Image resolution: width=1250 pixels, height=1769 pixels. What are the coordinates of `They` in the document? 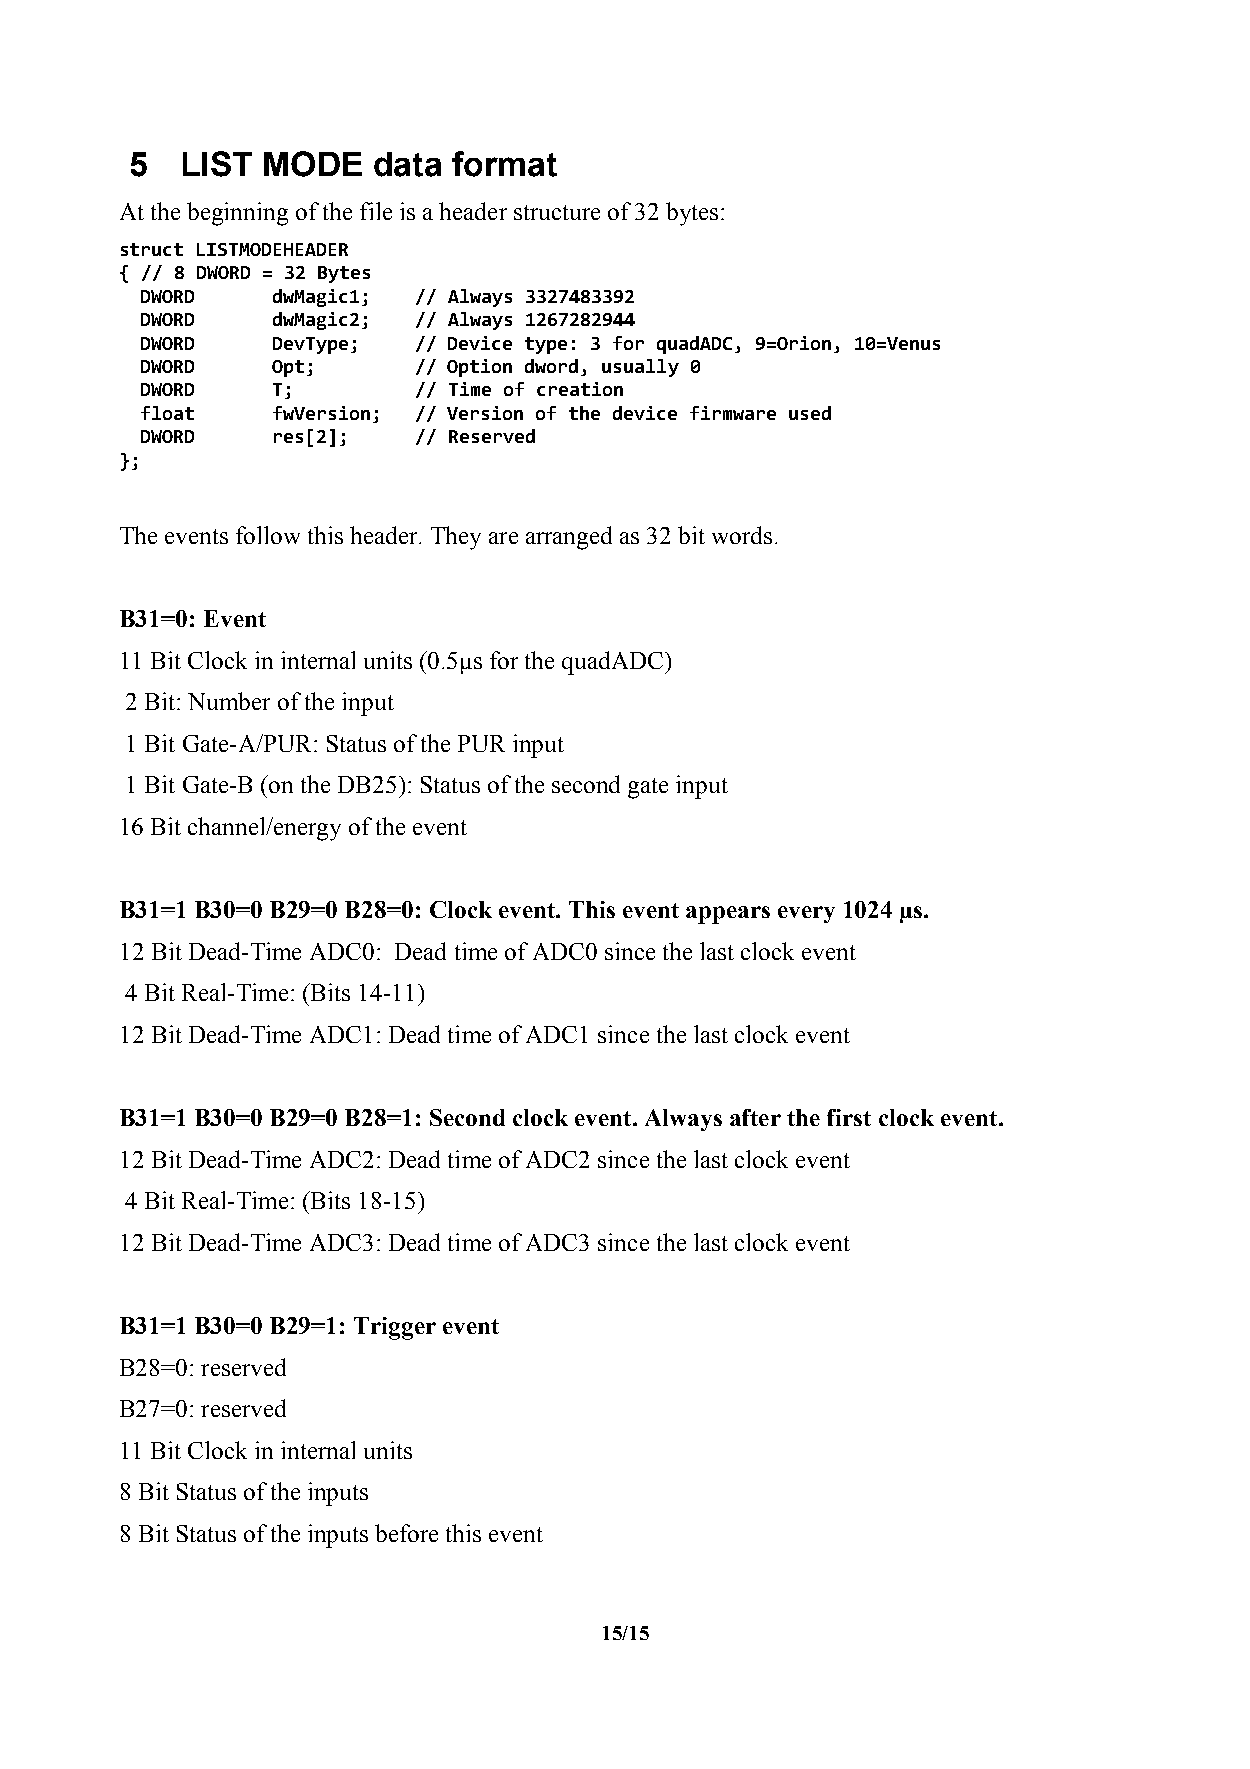 It's located at (456, 538).
